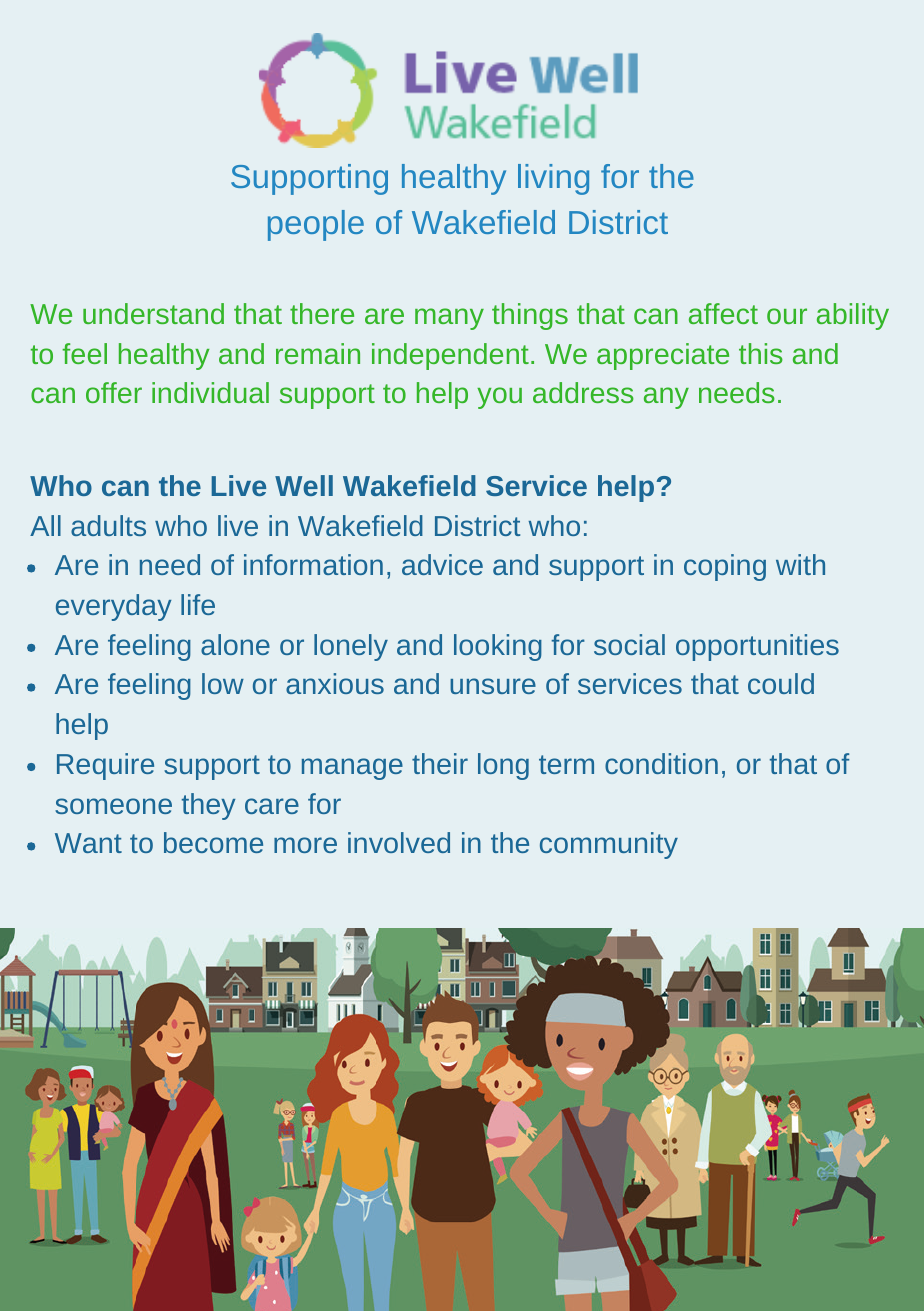 Image resolution: width=924 pixels, height=1311 pixels. What do you see at coordinates (757, 647) in the page?
I see `opportunities` at bounding box center [757, 647].
